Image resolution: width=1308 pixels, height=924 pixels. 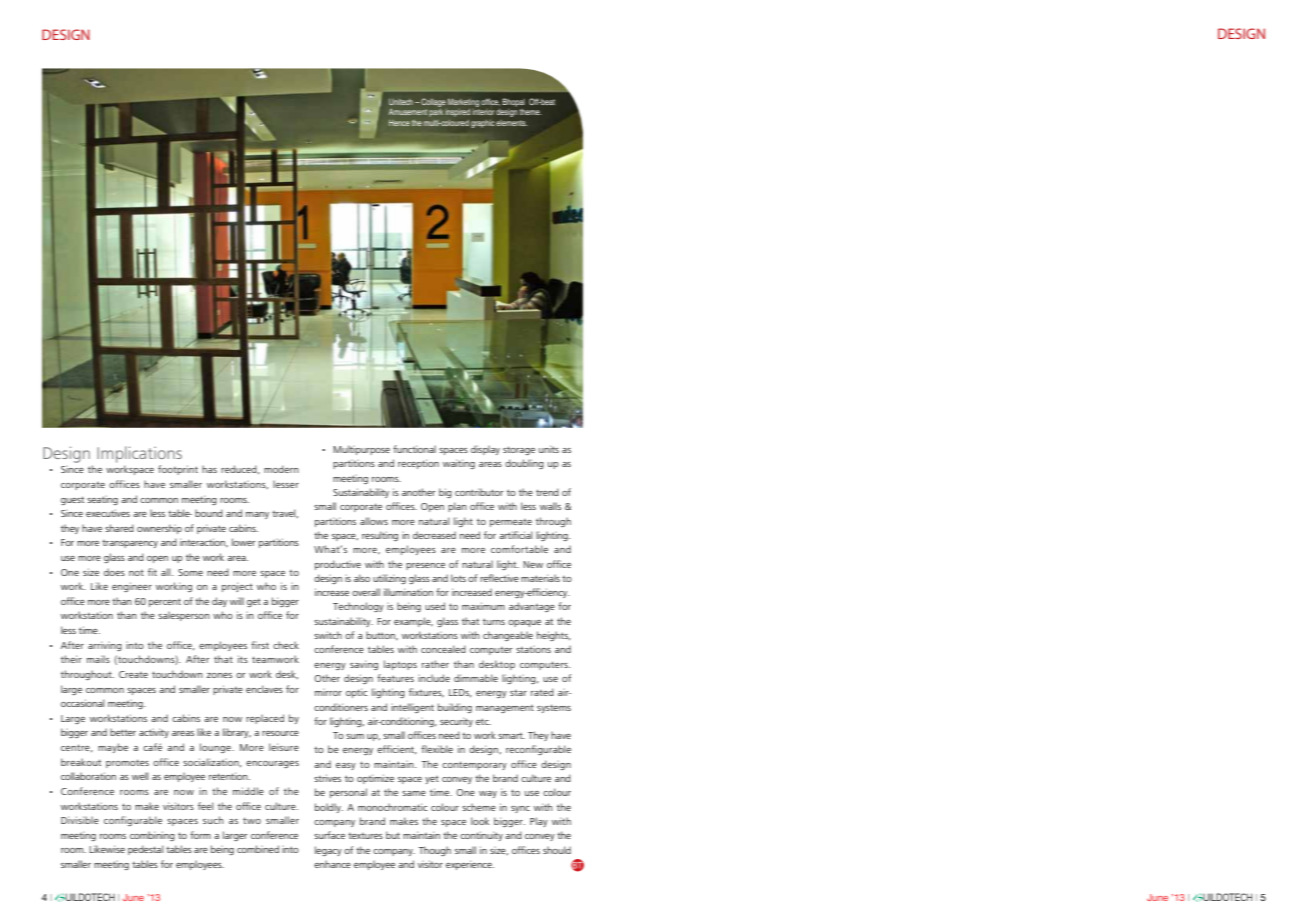 I want to click on storage, so click(x=519, y=450).
